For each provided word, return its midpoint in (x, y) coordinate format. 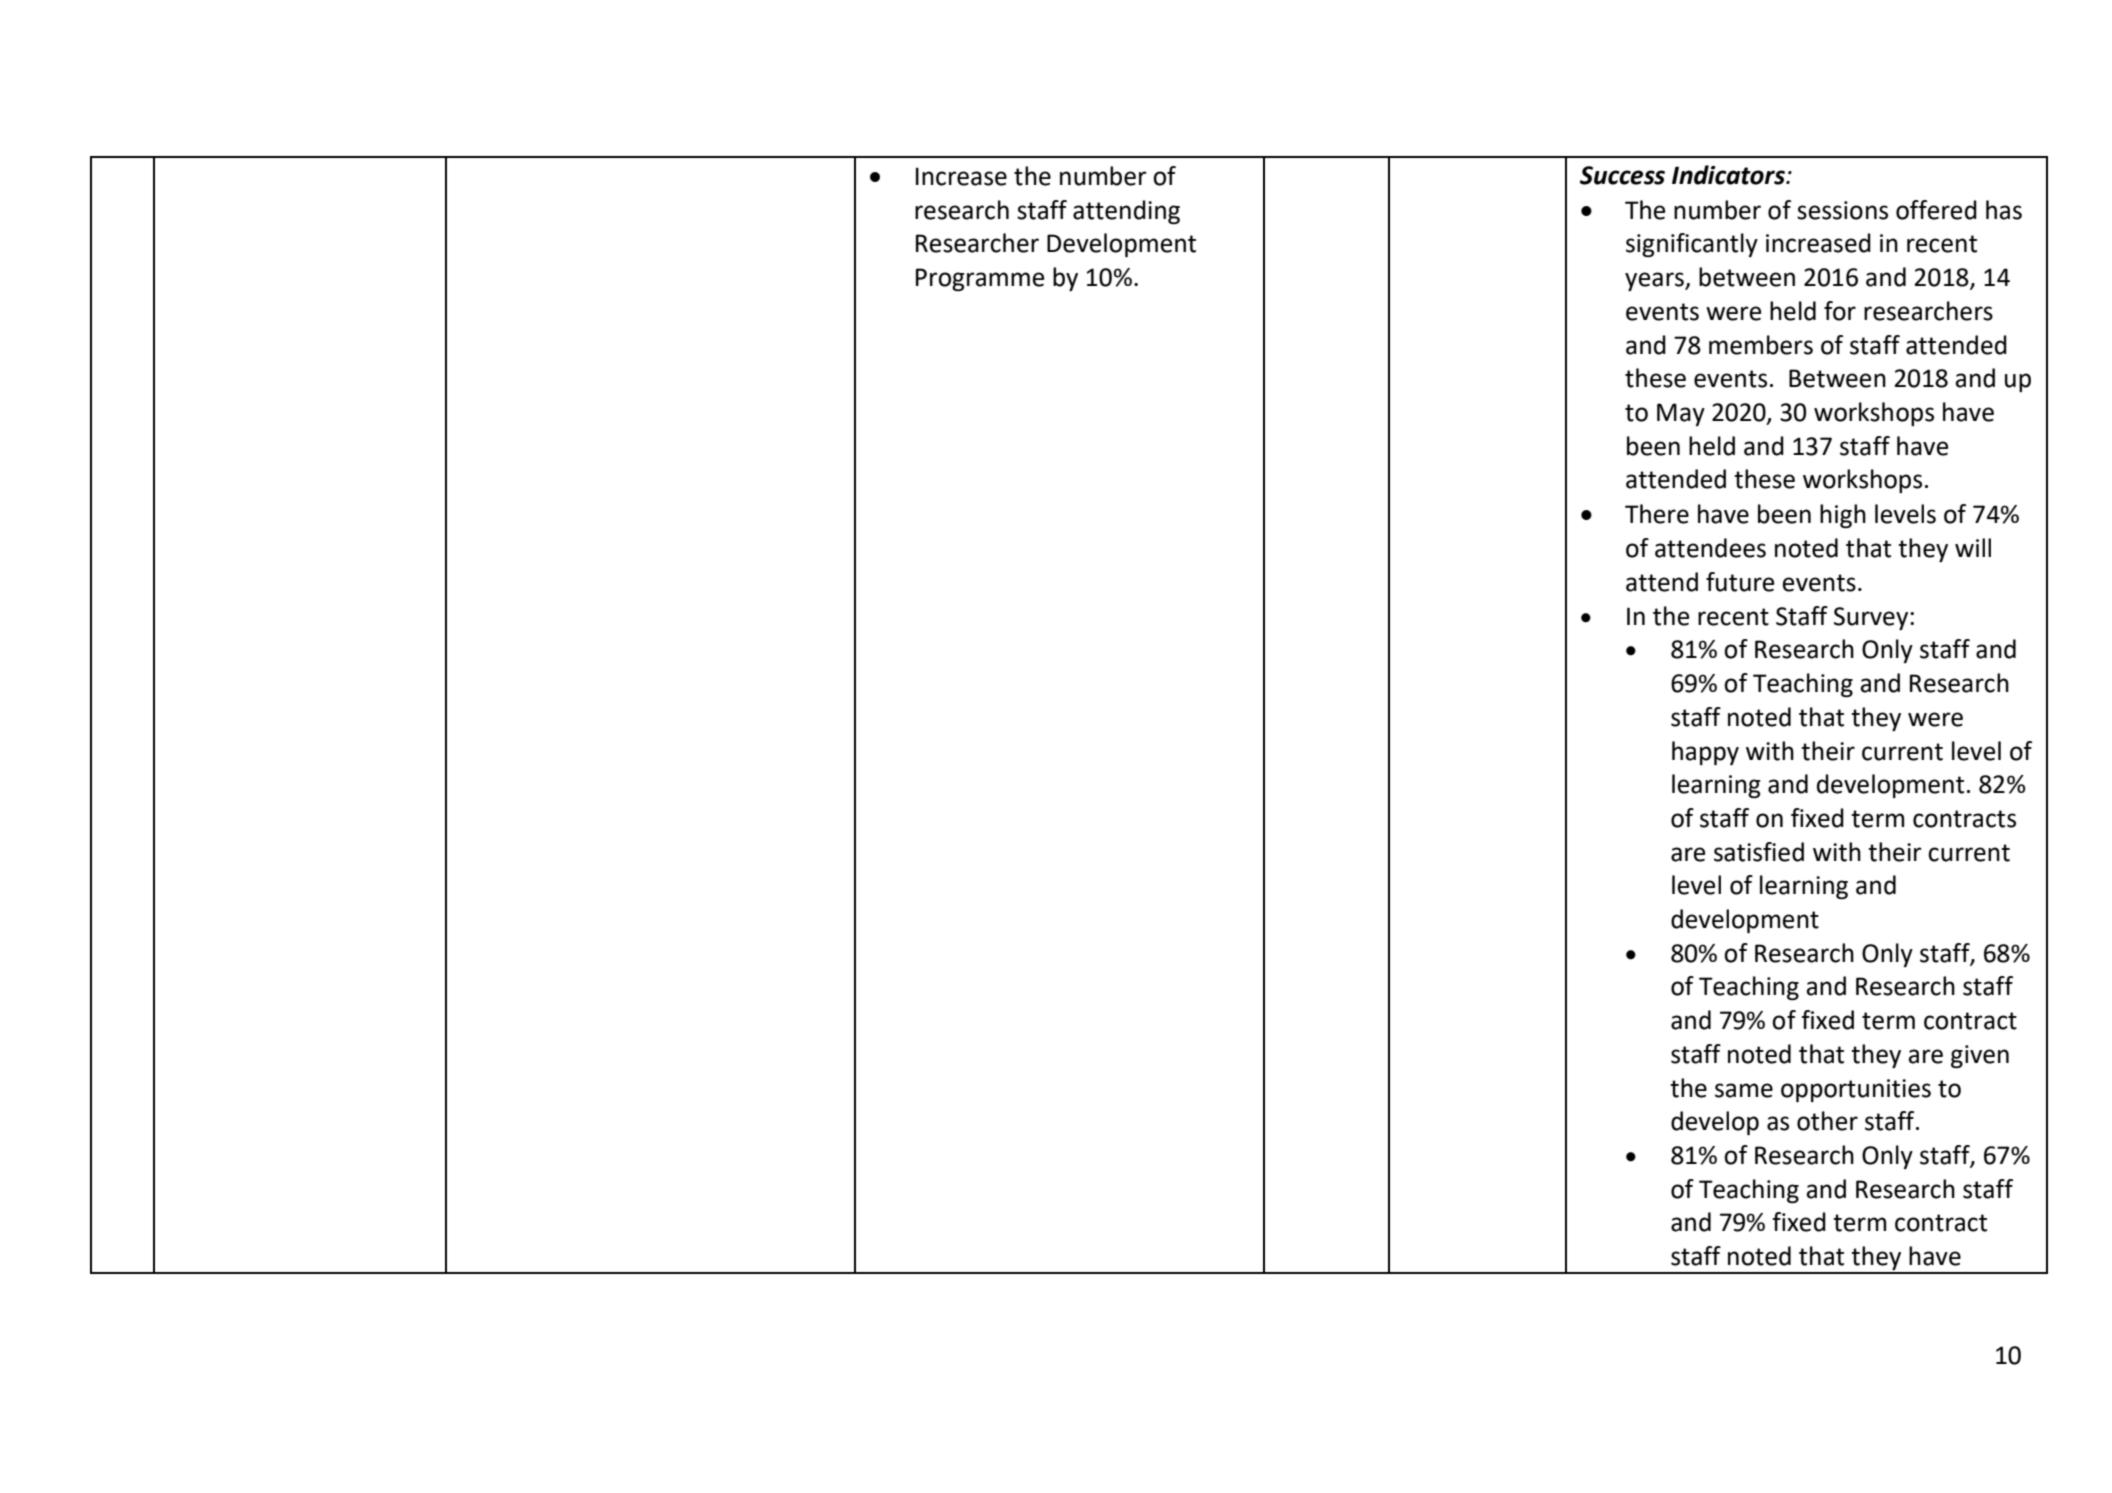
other (1827, 1121)
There (1657, 514)
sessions (1842, 210)
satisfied (1759, 852)
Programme (980, 279)
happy (1705, 753)
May (1681, 414)
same (1744, 1090)
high (1843, 516)
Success (1622, 175)
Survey (1872, 618)
